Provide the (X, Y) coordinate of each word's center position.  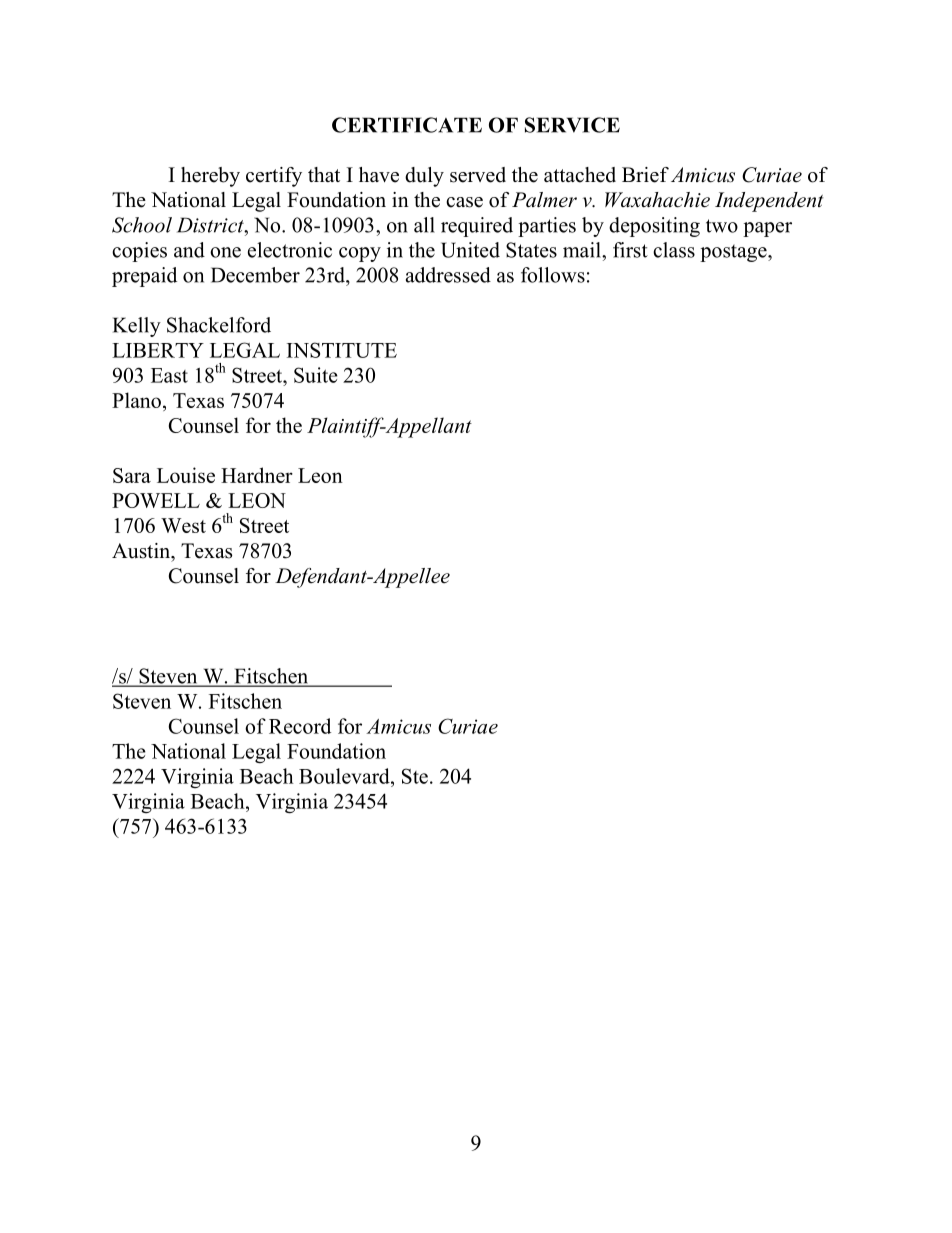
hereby (210, 177)
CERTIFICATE (407, 125)
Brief (645, 175)
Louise (186, 475)
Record (300, 726)
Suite (316, 375)
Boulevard (345, 776)
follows (553, 275)
